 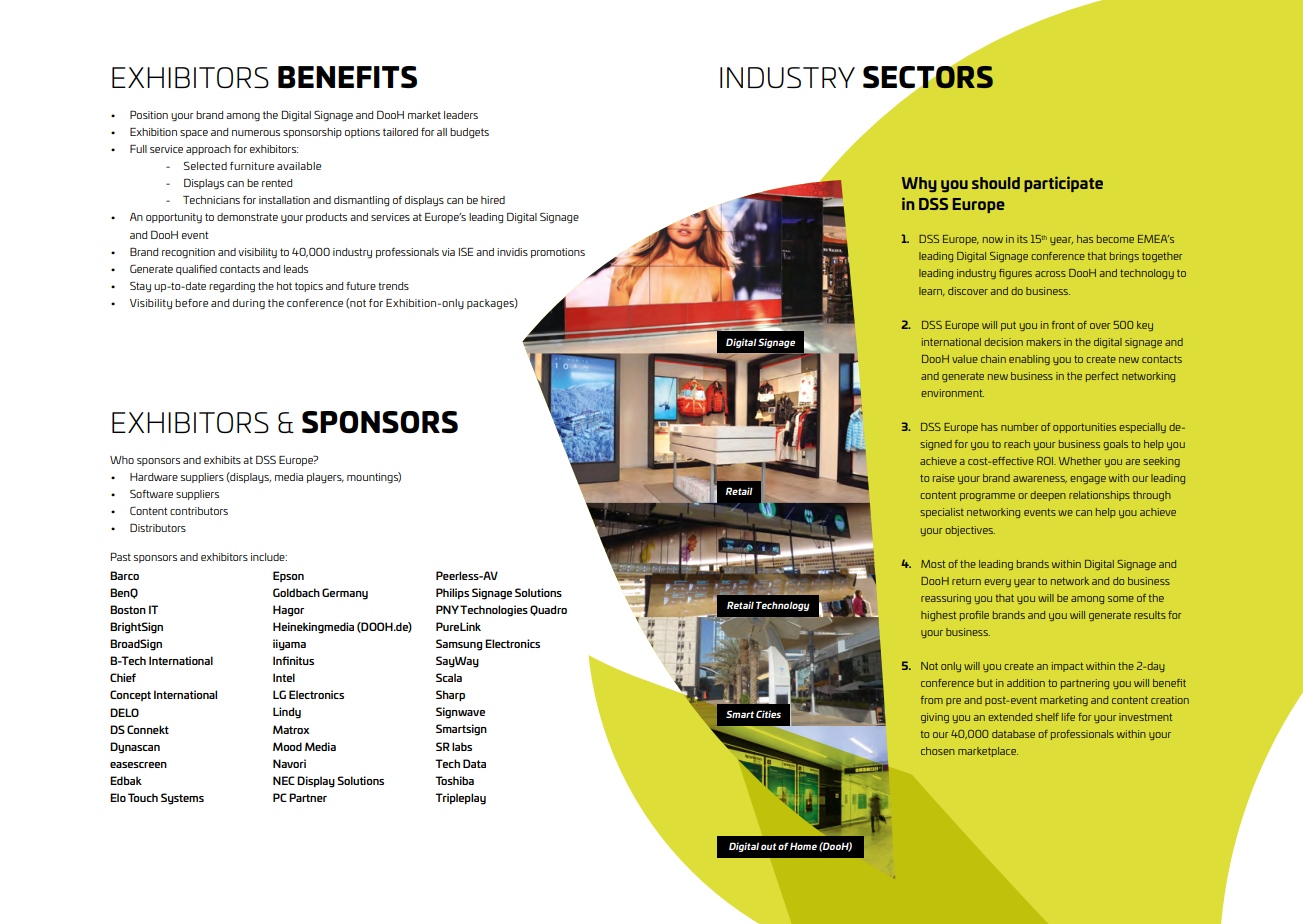 What do you see at coordinates (1040, 479) in the document?
I see `awareness` at bounding box center [1040, 479].
